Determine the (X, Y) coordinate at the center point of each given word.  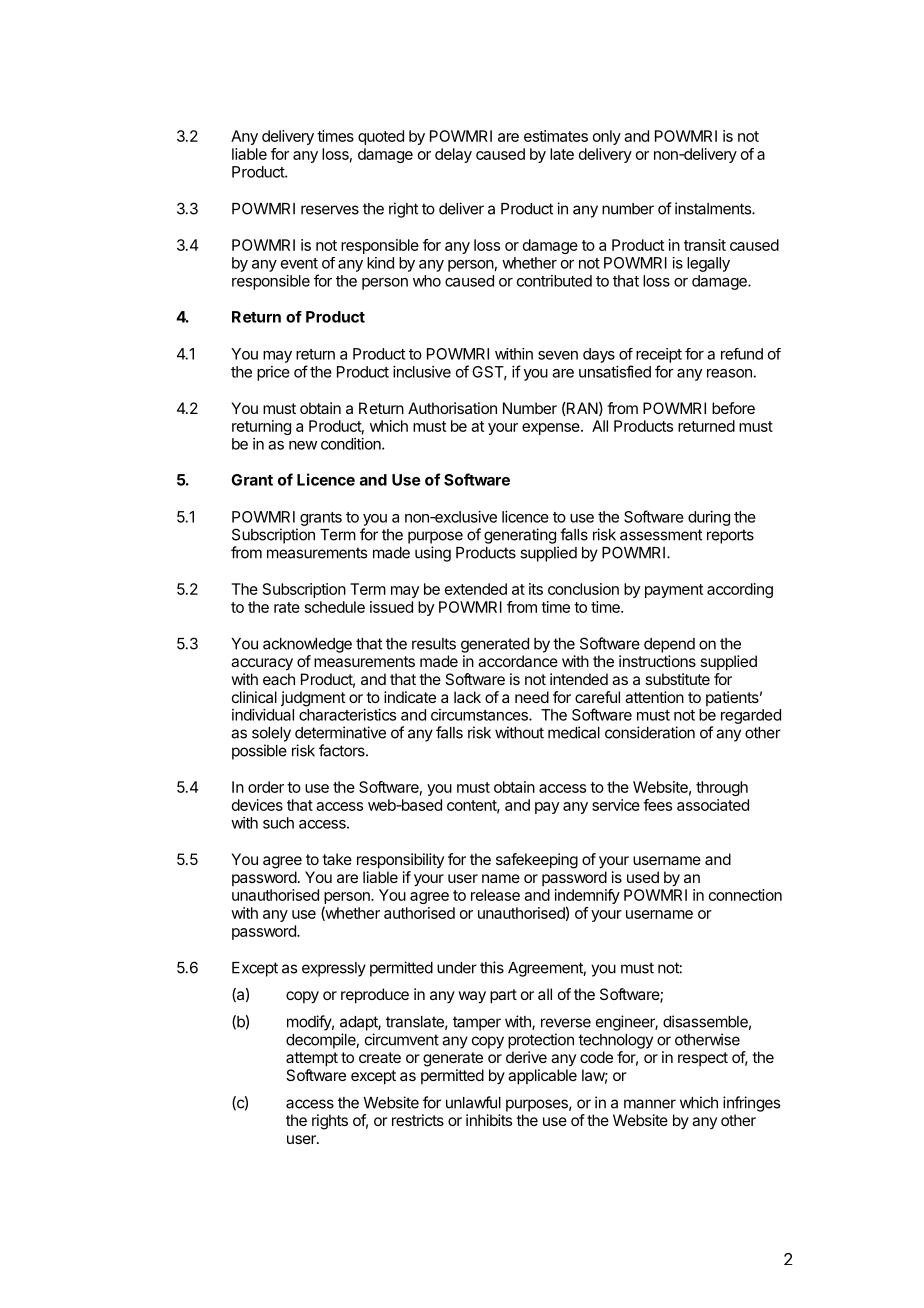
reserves (330, 210)
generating (520, 536)
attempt (312, 1059)
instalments (714, 208)
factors (343, 750)
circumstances (480, 715)
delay (453, 155)
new (303, 445)
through (722, 788)
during (709, 518)
